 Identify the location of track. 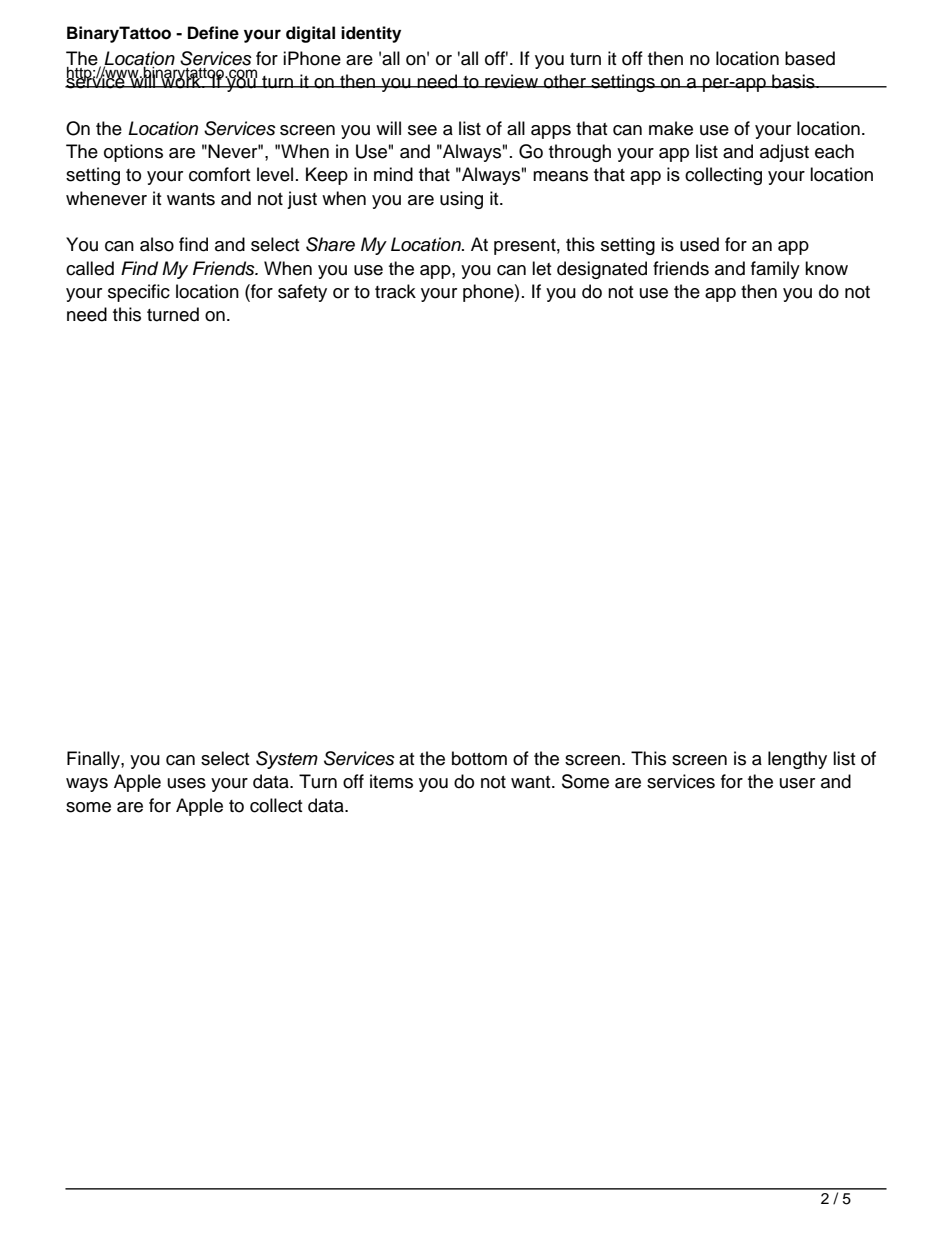
(395, 291).
